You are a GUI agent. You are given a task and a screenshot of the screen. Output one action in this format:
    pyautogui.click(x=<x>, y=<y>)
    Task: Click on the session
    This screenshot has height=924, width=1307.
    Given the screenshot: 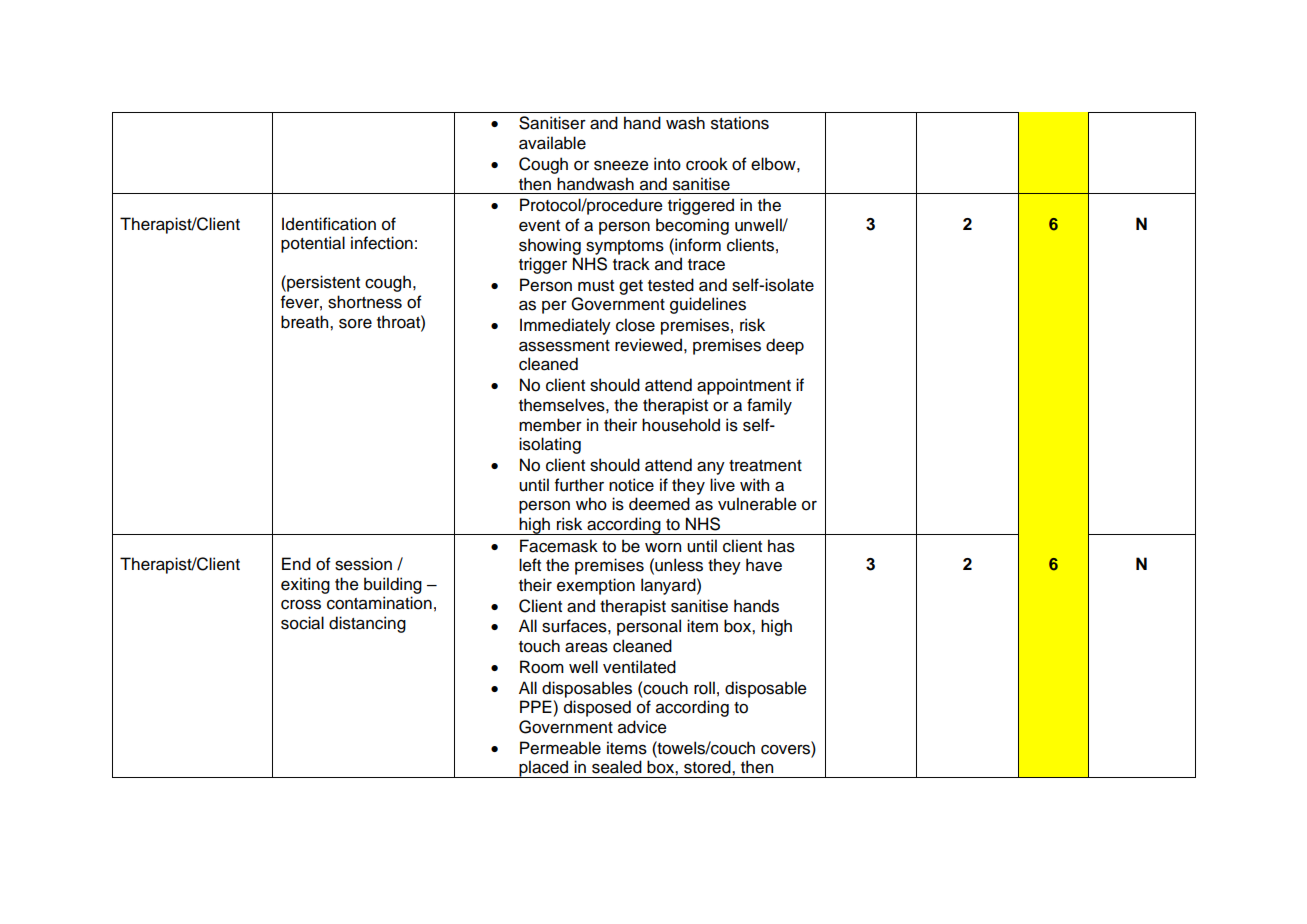 What is the action you would take?
    pyautogui.click(x=363, y=564)
